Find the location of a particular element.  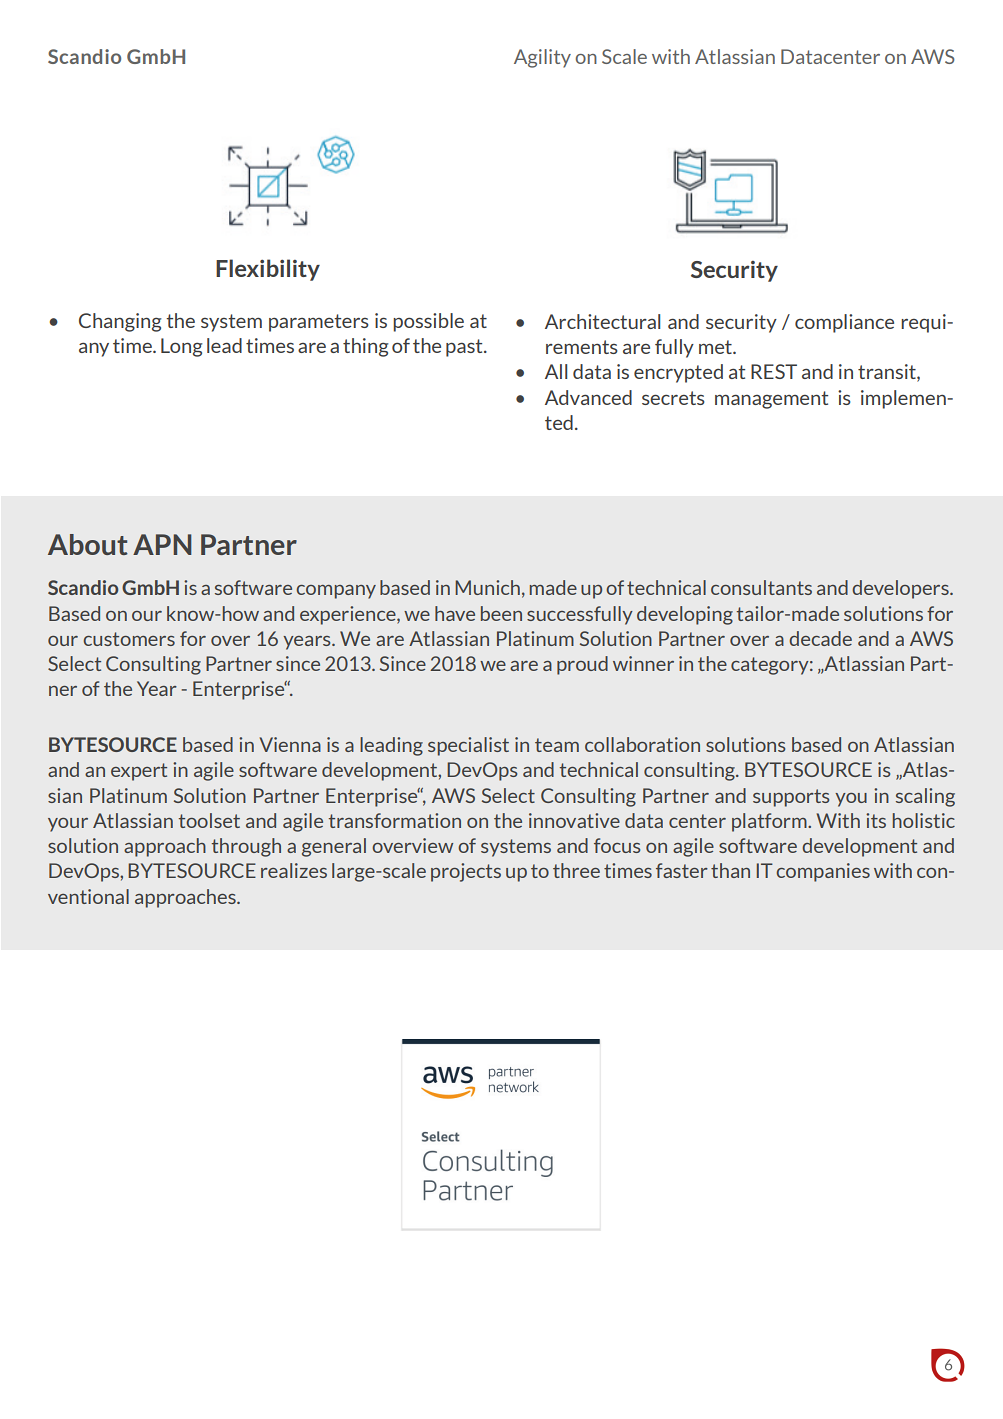

Advanced is located at coordinates (588, 397).
